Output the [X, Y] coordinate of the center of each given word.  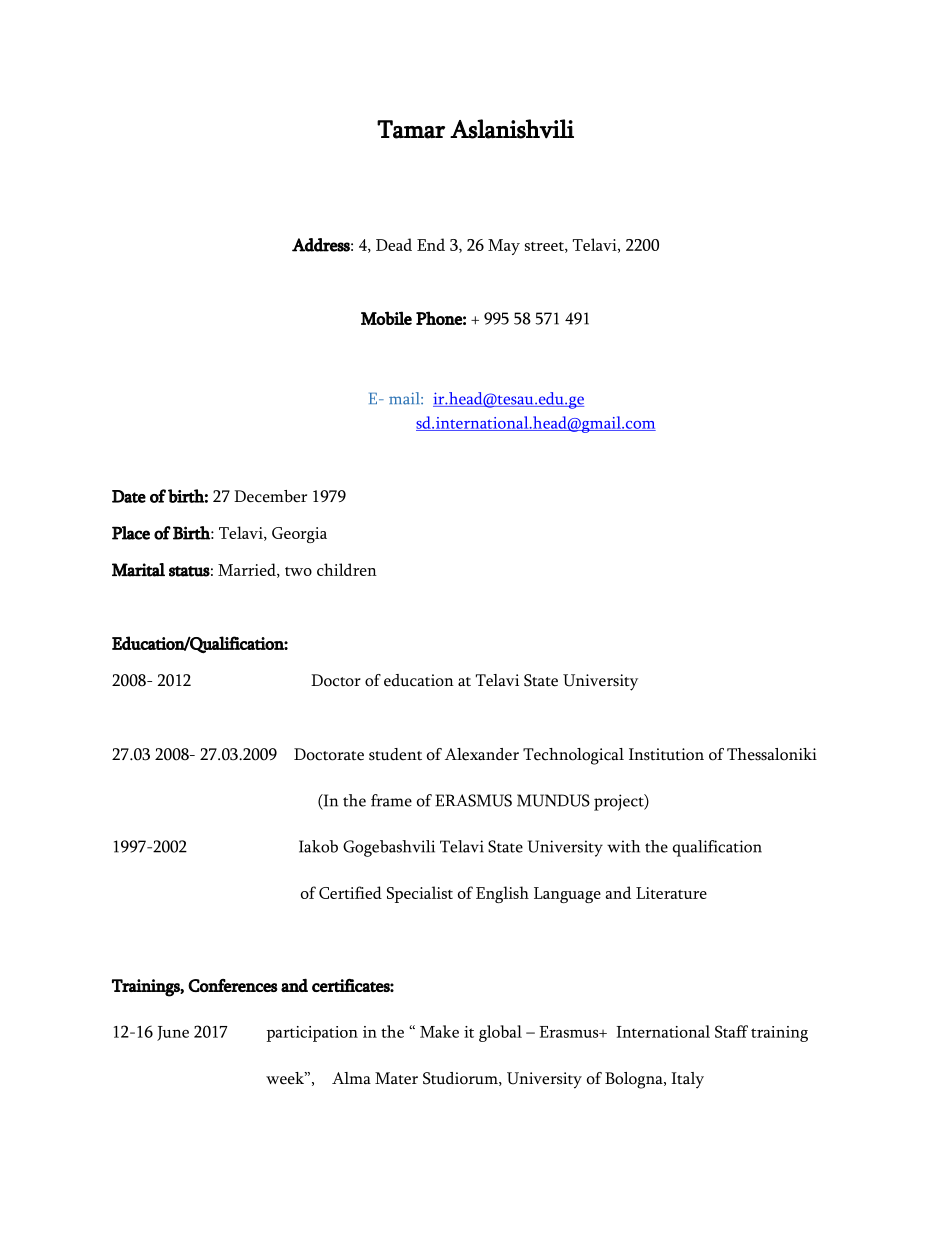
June [173, 1033]
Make [439, 1031]
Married [248, 570]
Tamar [411, 129]
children [347, 569]
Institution [666, 754]
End [431, 244]
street [545, 247]
